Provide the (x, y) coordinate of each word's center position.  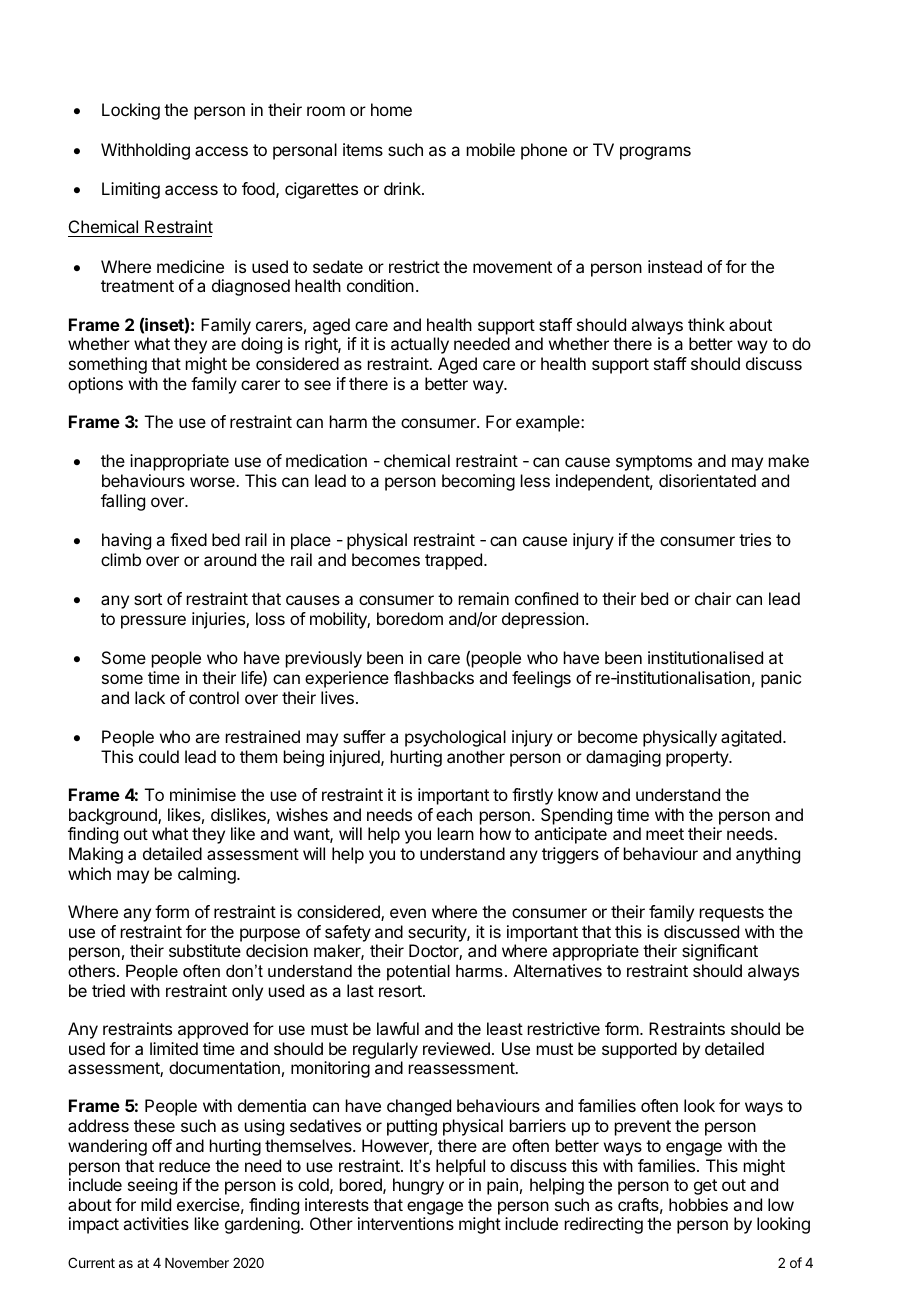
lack (150, 697)
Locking (131, 111)
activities (156, 1223)
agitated (751, 738)
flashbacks (434, 677)
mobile (491, 149)
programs (655, 153)
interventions (406, 1223)
